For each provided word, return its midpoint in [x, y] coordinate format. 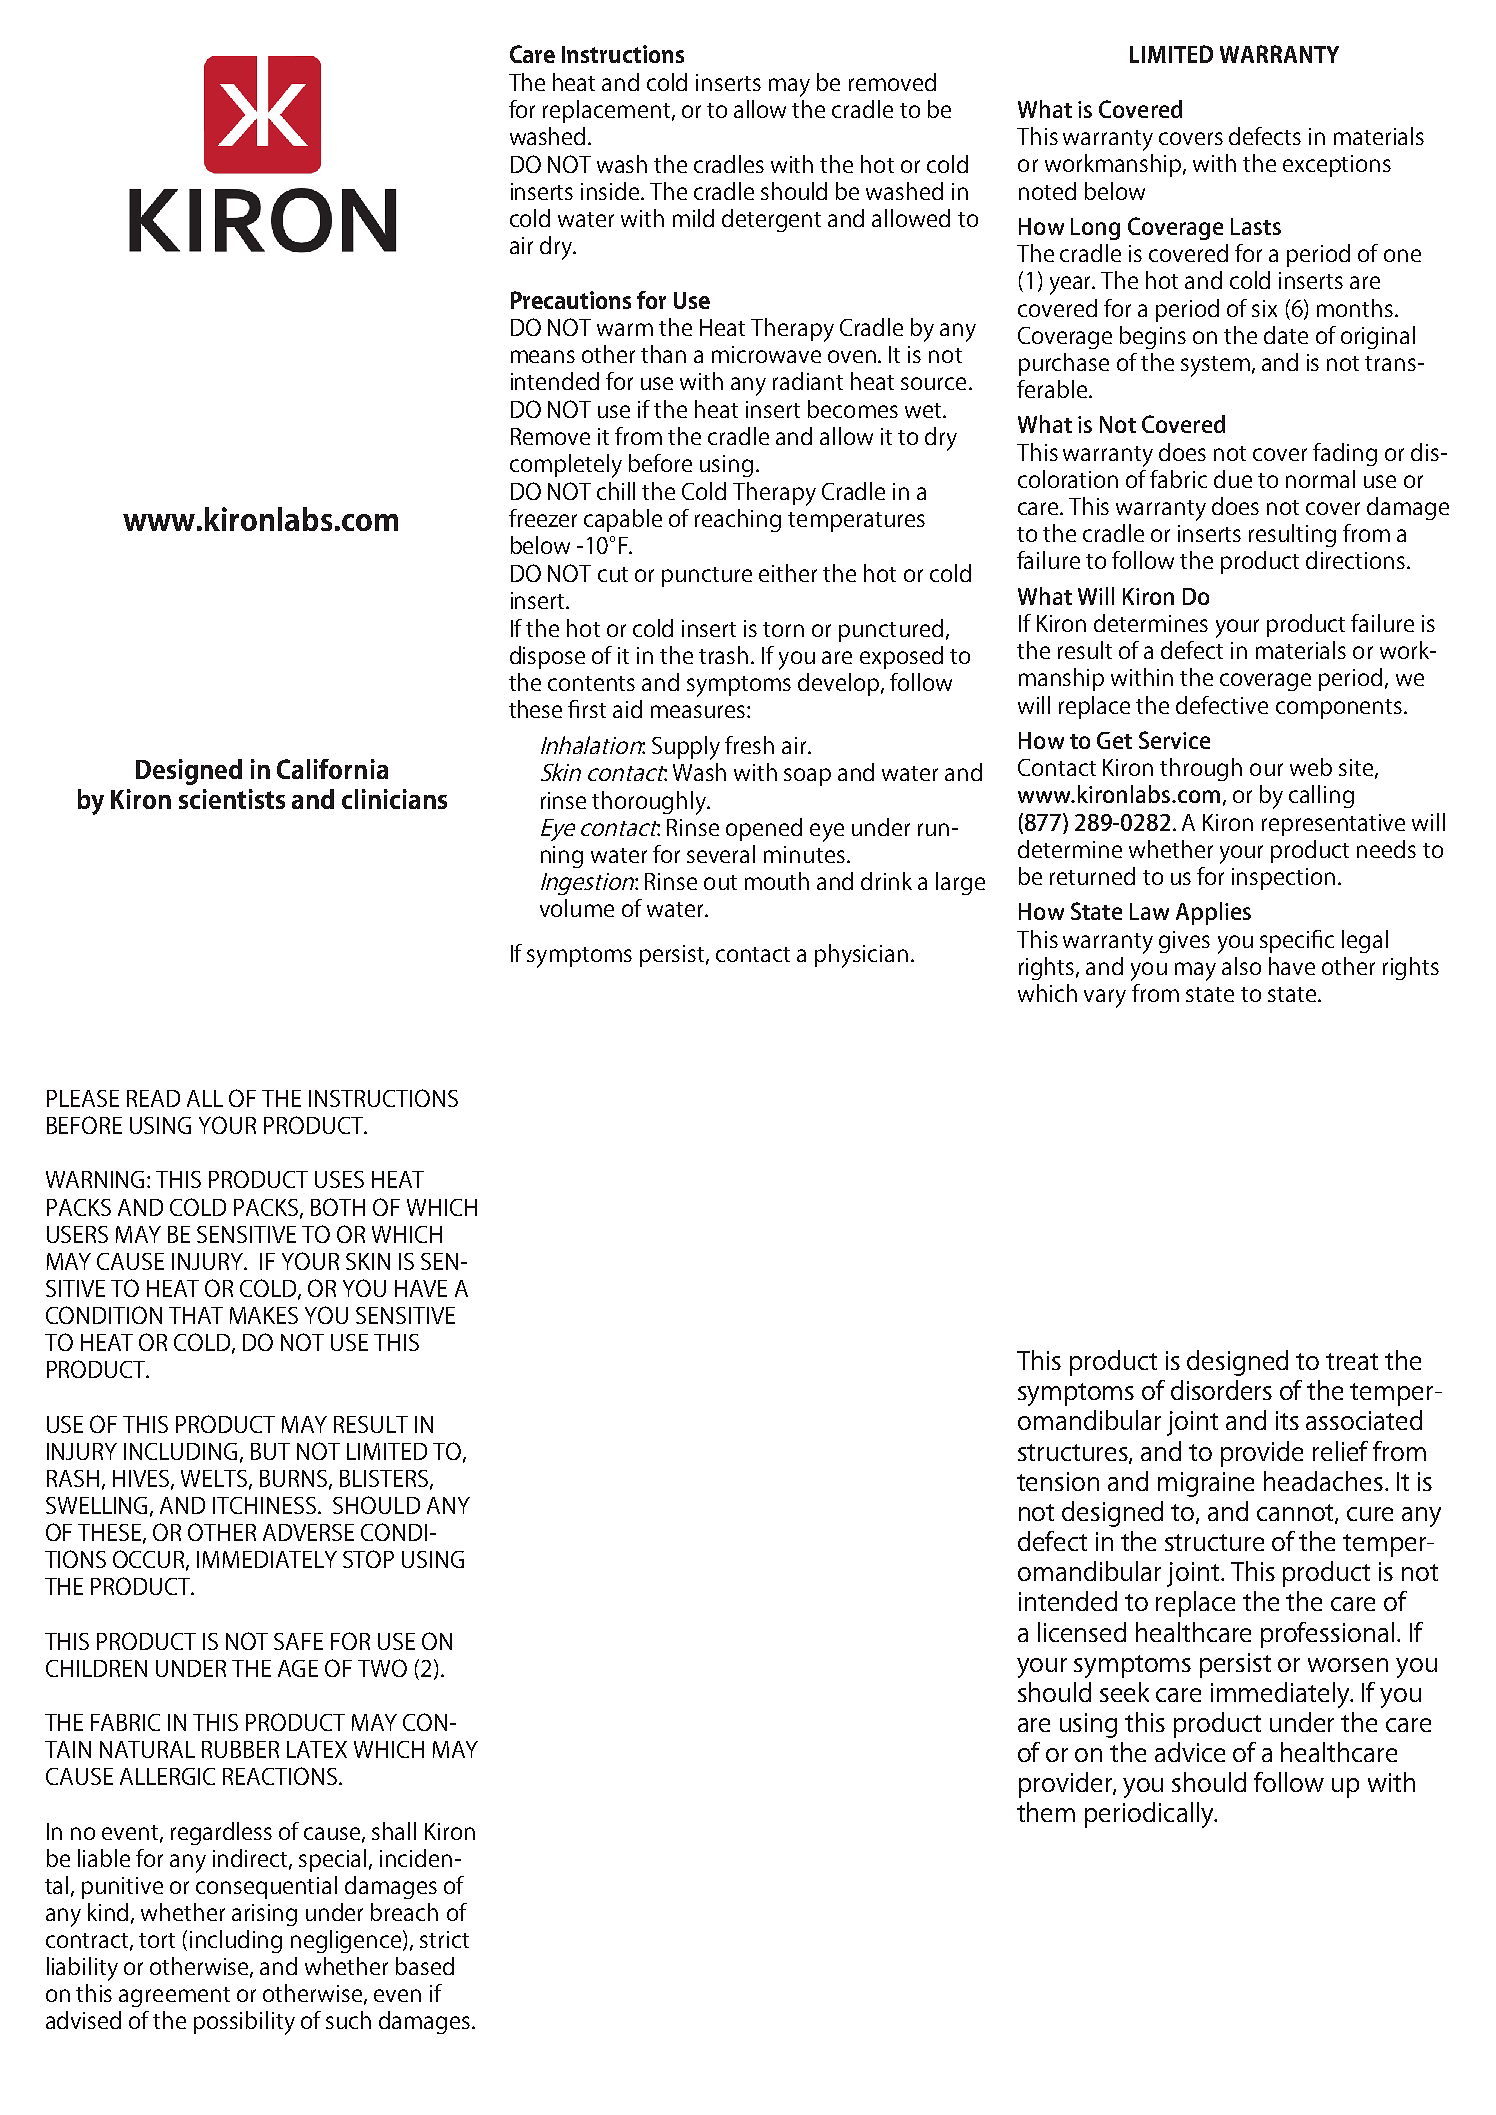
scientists [232, 799]
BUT [270, 1451]
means [543, 356]
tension [1058, 1481]
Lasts [1256, 226]
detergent [771, 220]
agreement [174, 1997]
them [1046, 1812]
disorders [1221, 1390]
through [1201, 769]
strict [444, 1939]
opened [764, 829]
